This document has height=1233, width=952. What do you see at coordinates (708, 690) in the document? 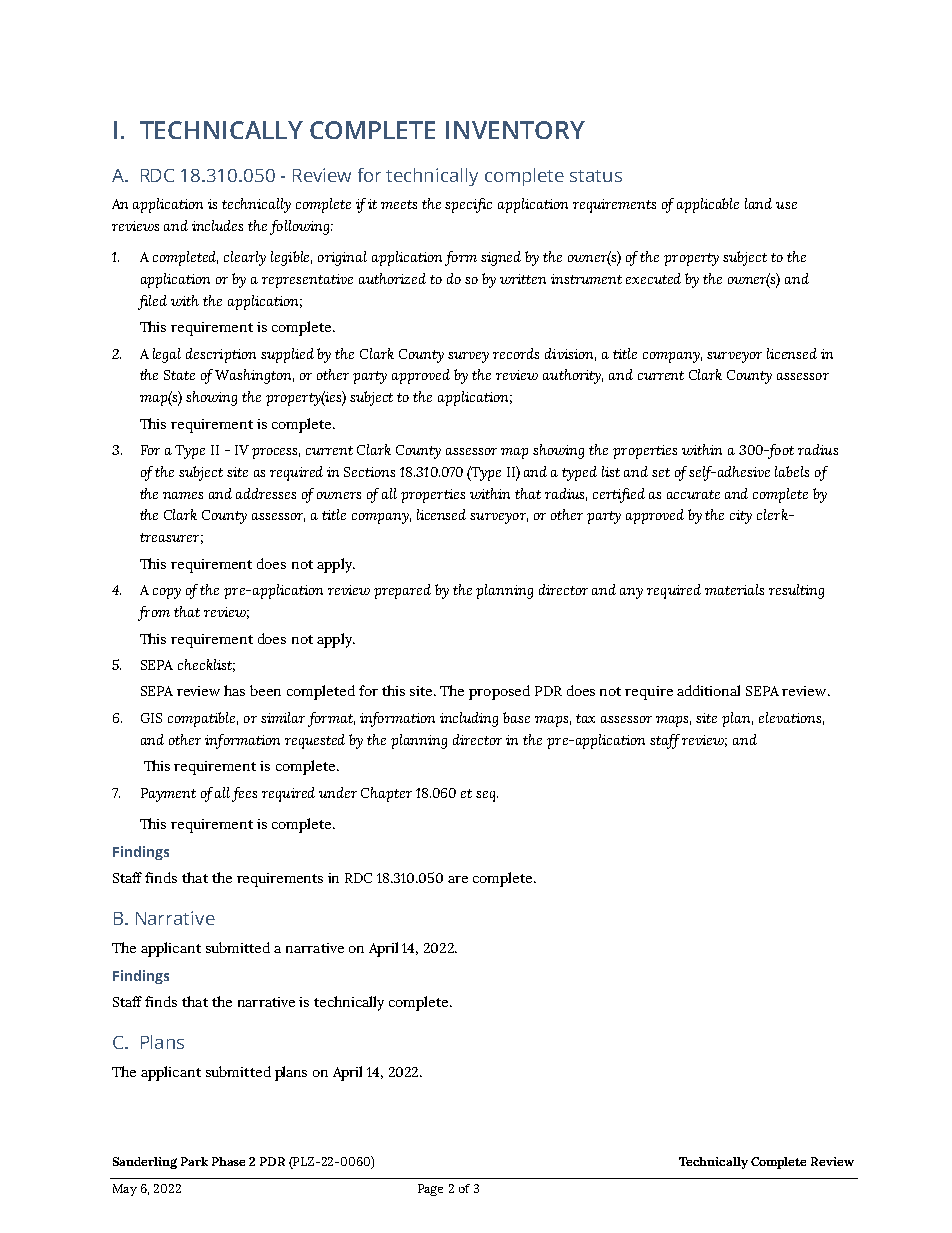
I see `additional` at bounding box center [708, 690].
